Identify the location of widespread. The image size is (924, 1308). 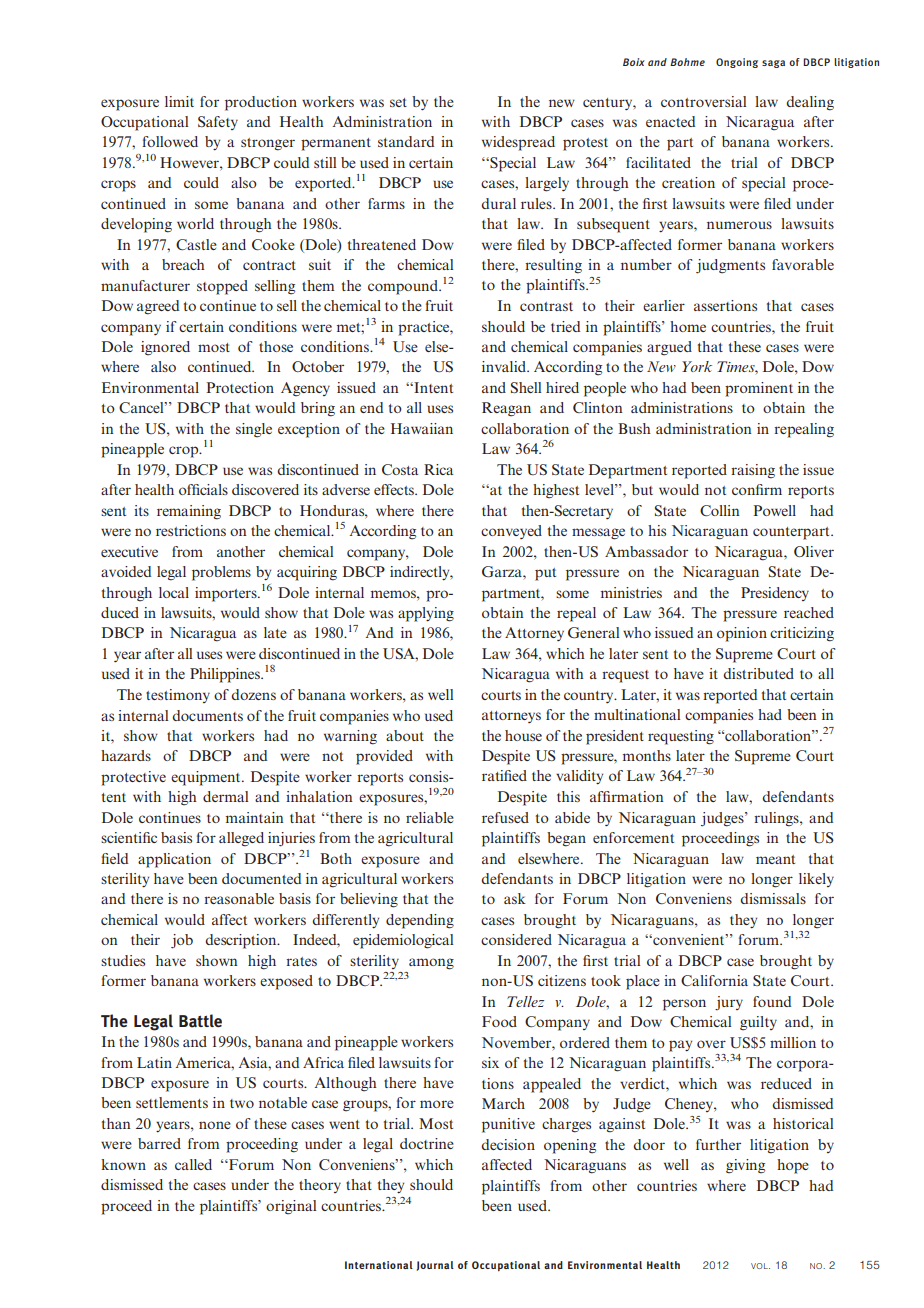
(518, 143).
